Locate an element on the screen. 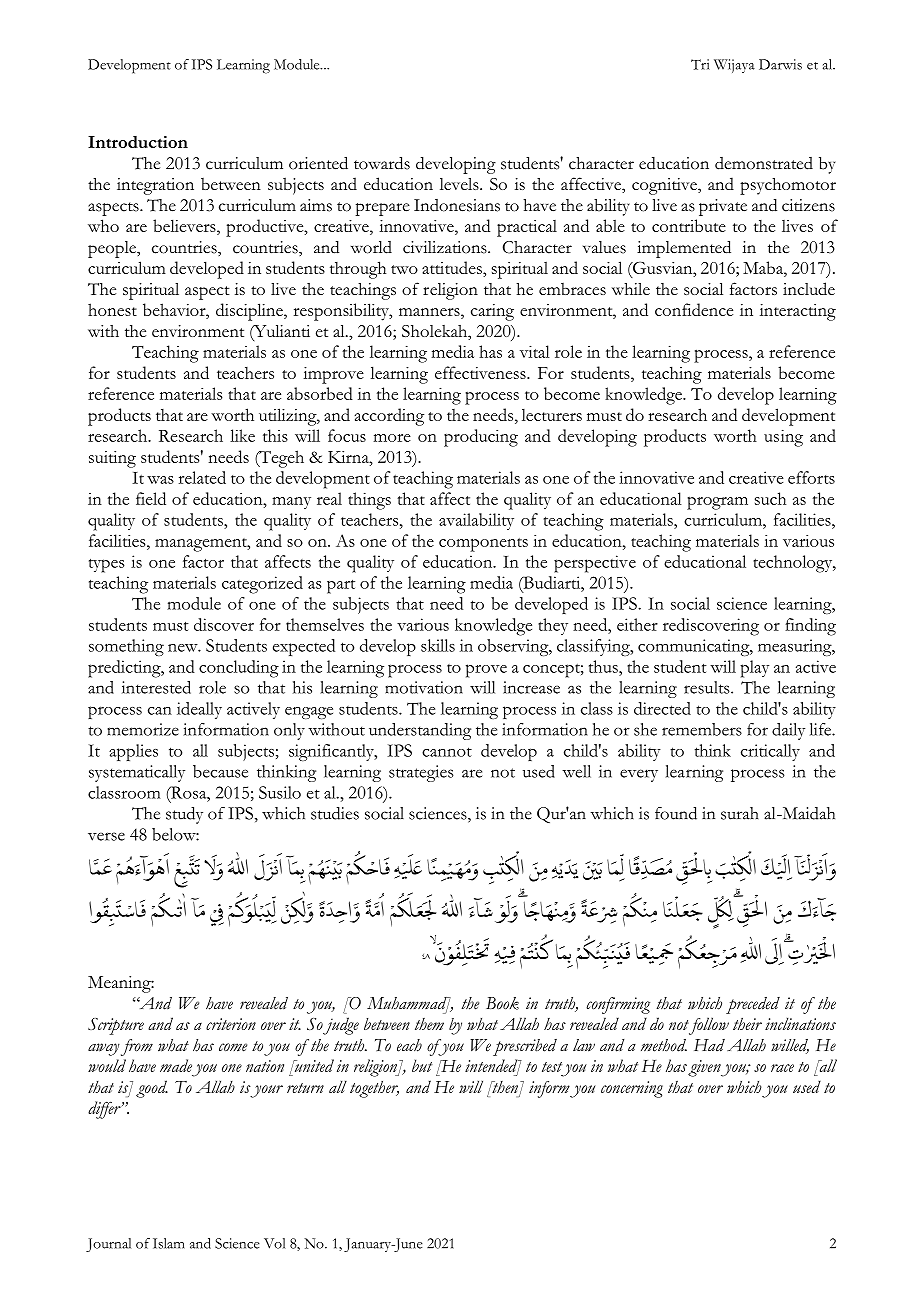 This screenshot has height=1308, width=924. motivation is located at coordinates (424, 687).
